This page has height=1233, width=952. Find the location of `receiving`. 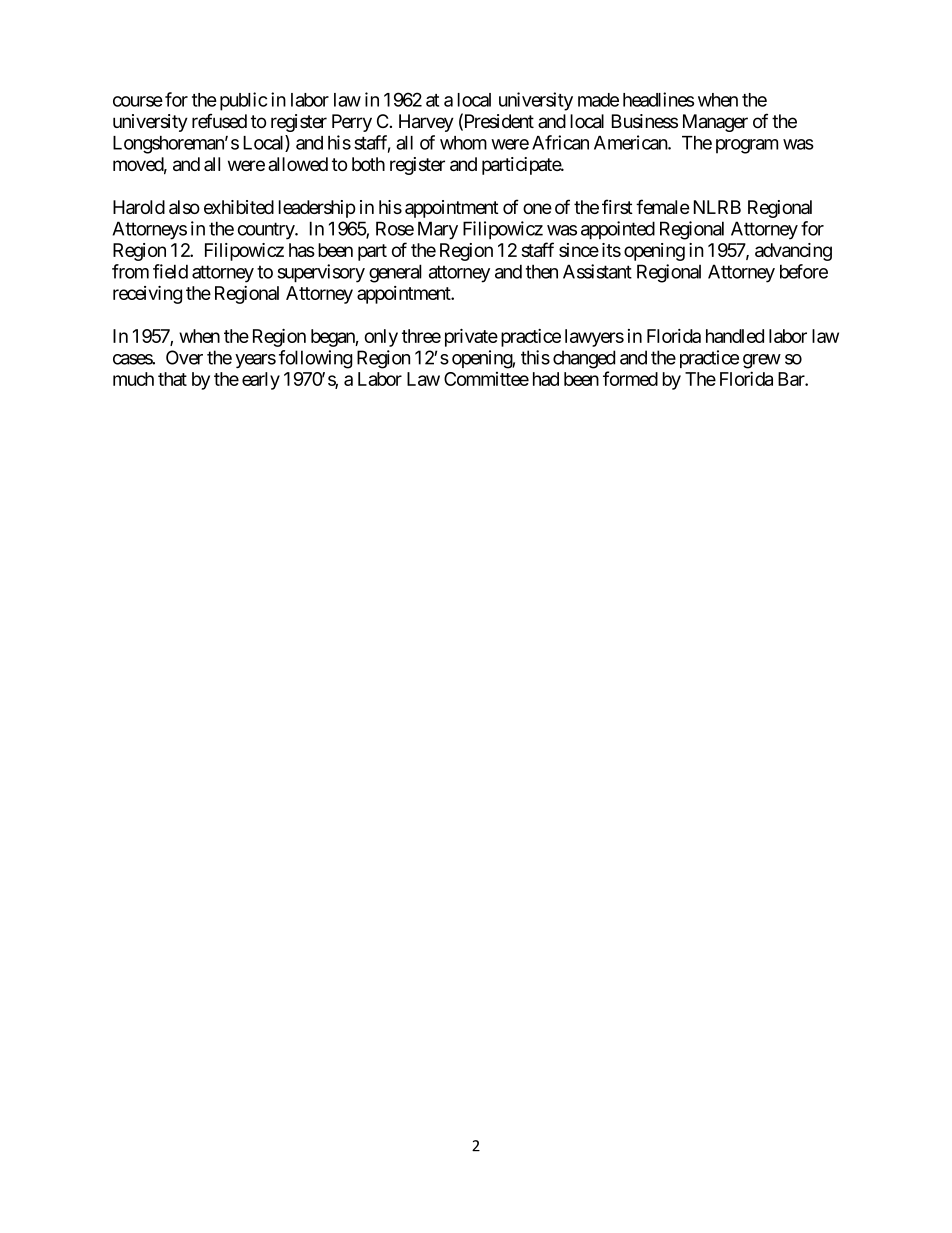

receiving is located at coordinates (147, 295).
